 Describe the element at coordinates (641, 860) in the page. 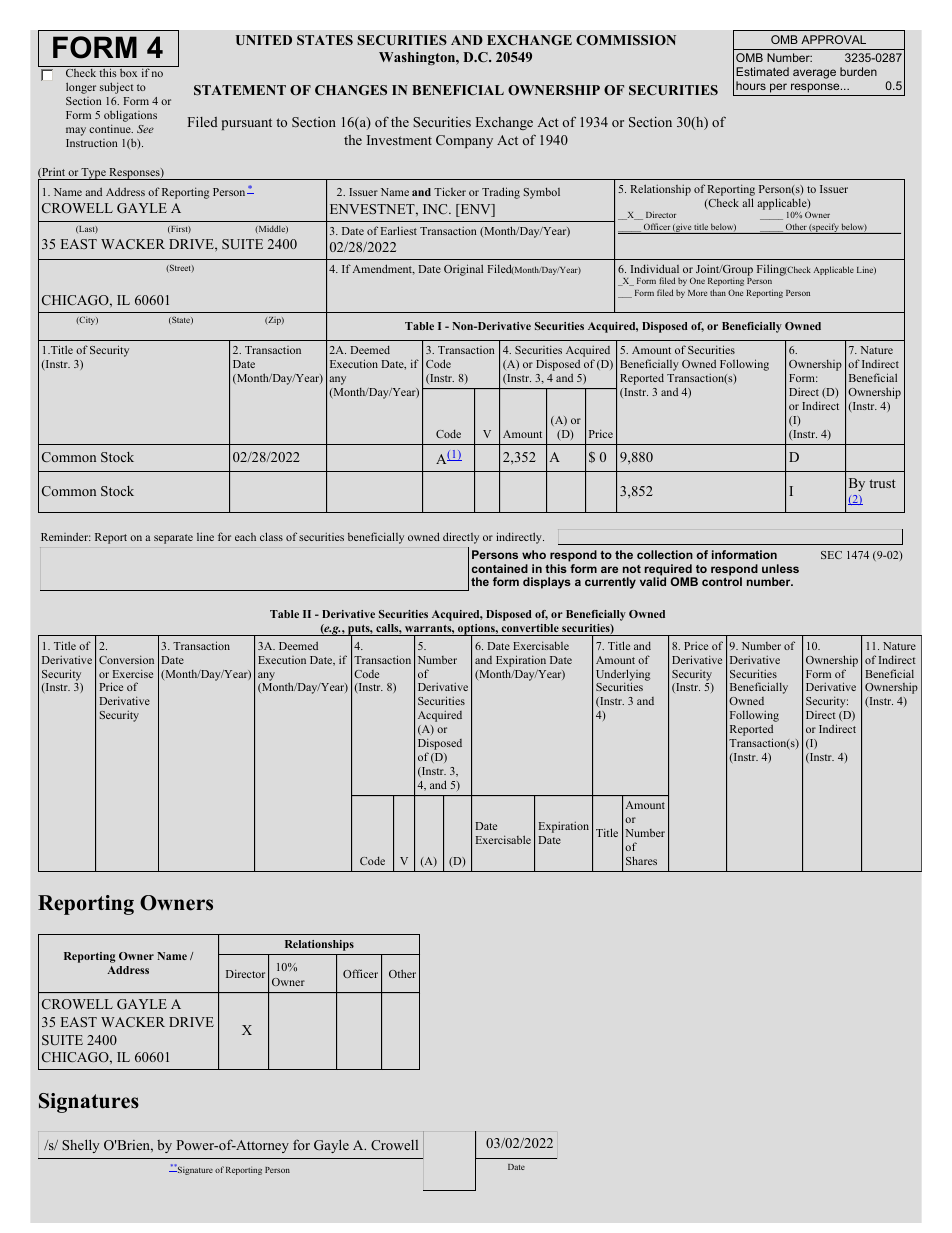

I see `Shares` at that location.
